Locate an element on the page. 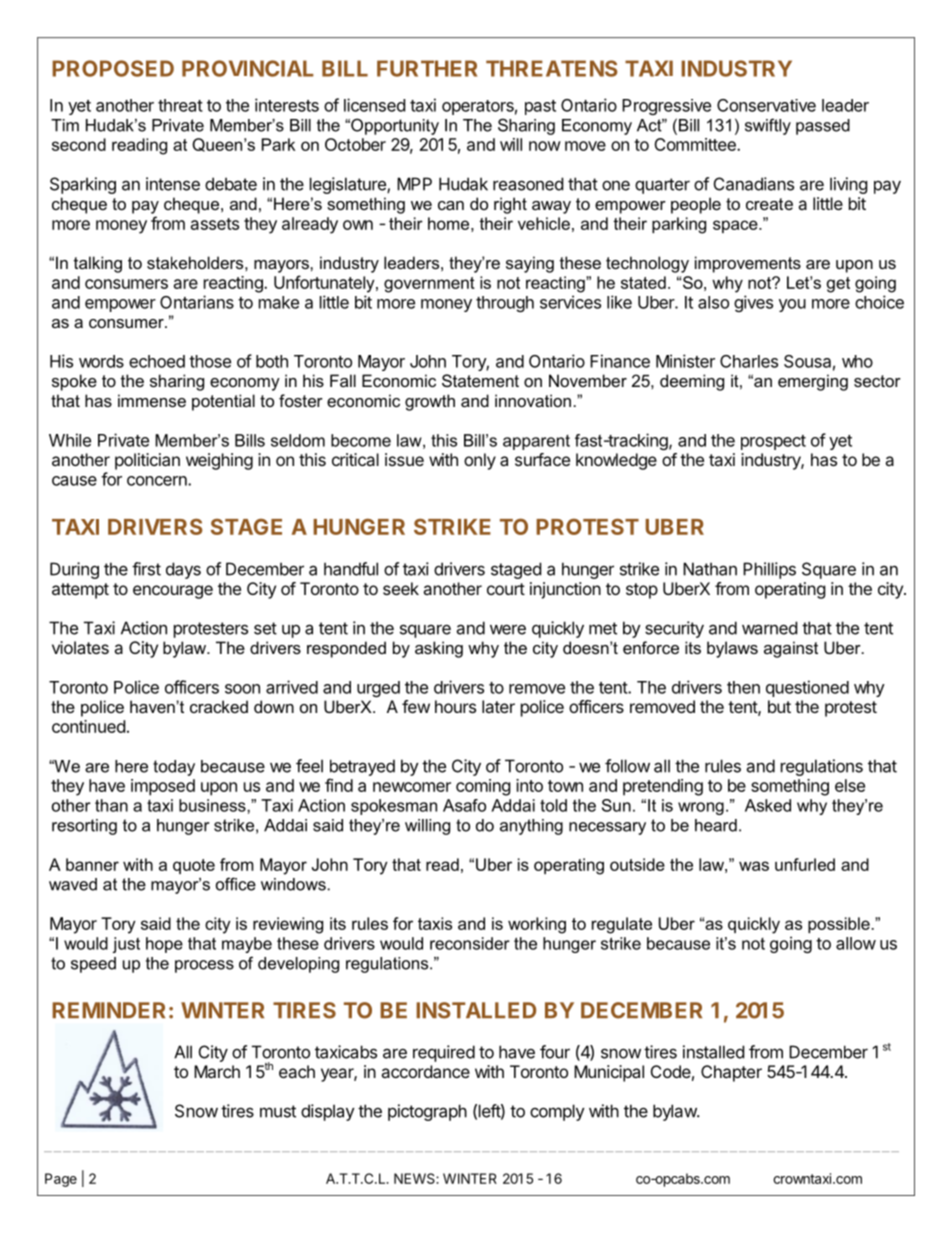  PROPOSED is located at coordinates (113, 68).
